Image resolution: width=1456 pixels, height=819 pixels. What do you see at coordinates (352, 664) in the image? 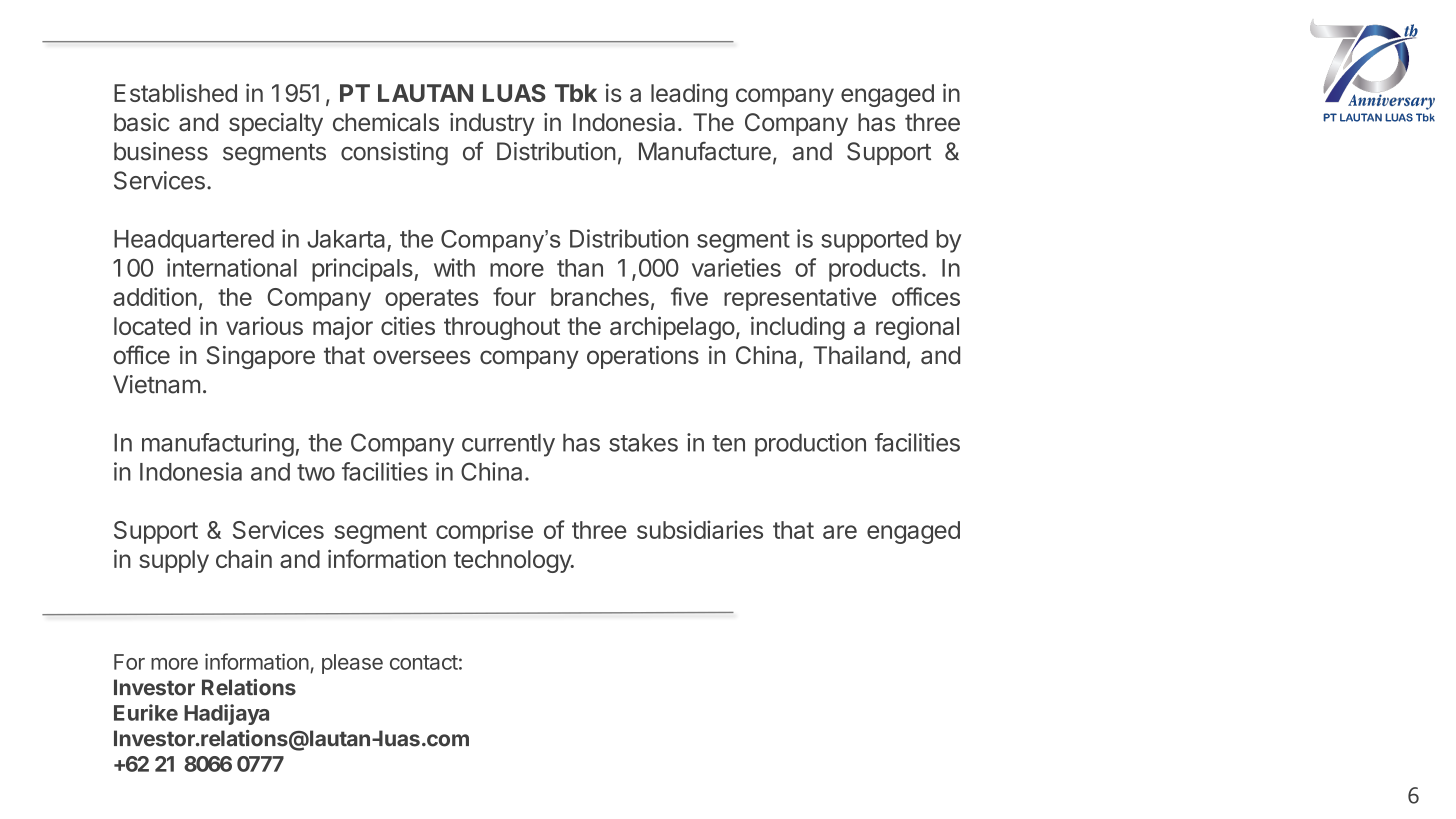
I see `please` at bounding box center [352, 664].
